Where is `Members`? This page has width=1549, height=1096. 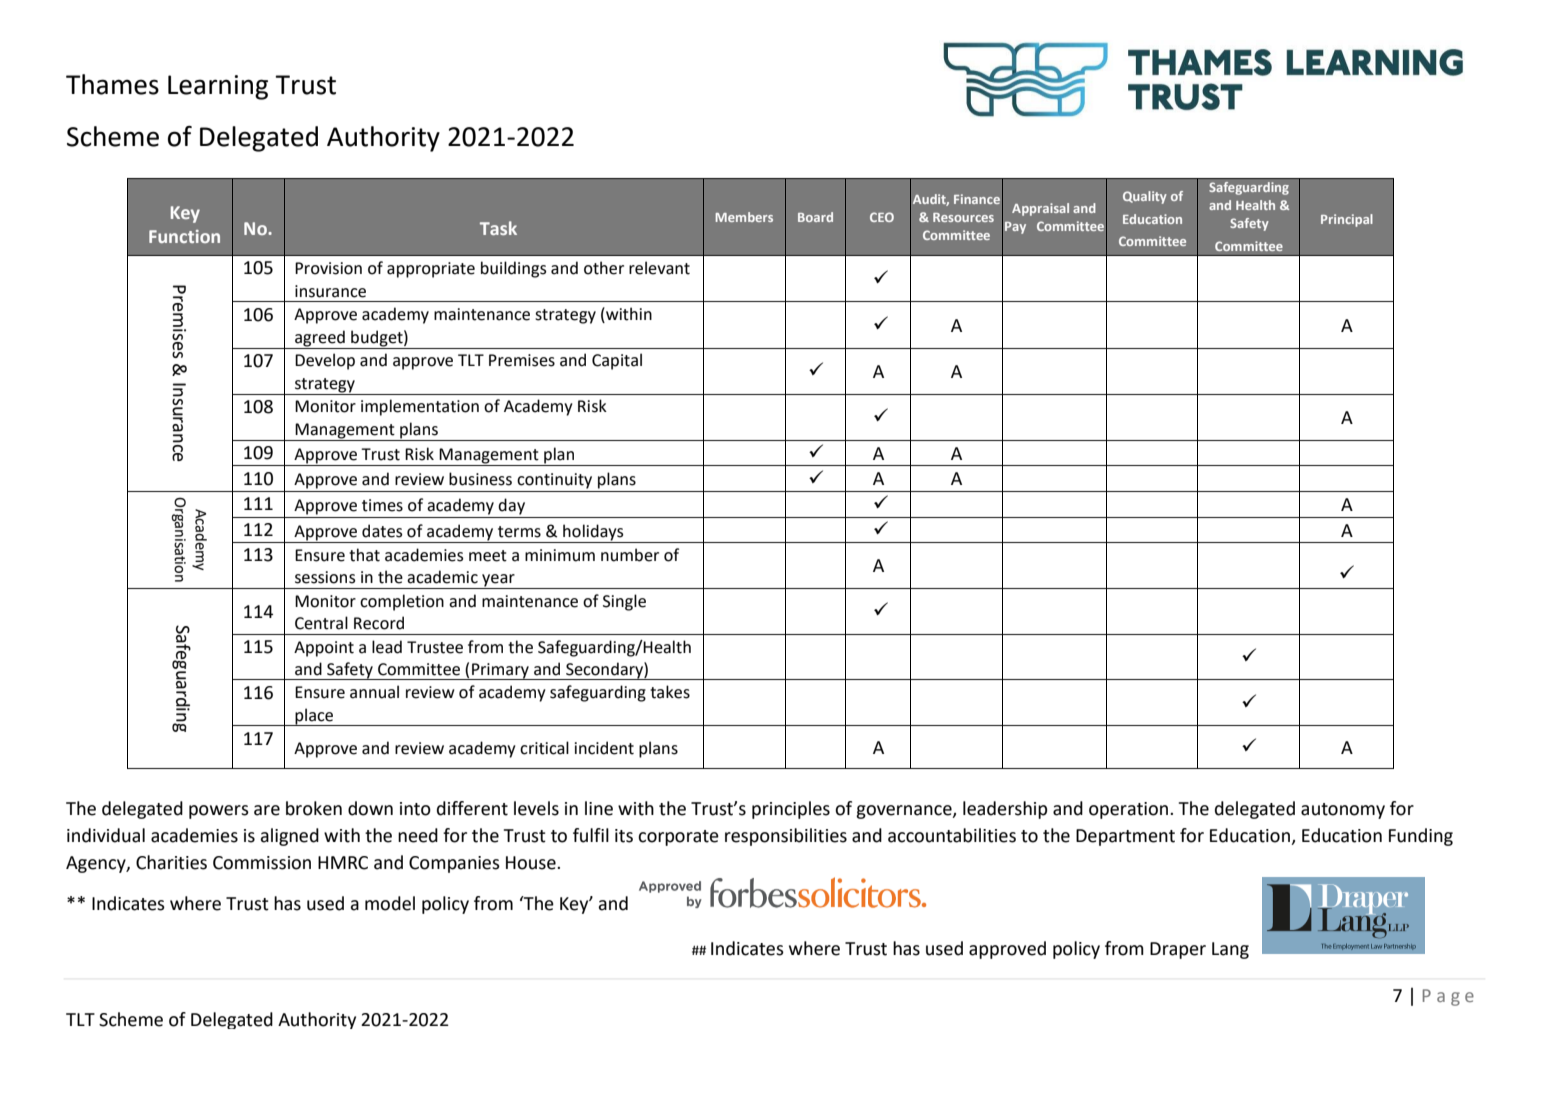
Members is located at coordinates (744, 217).
